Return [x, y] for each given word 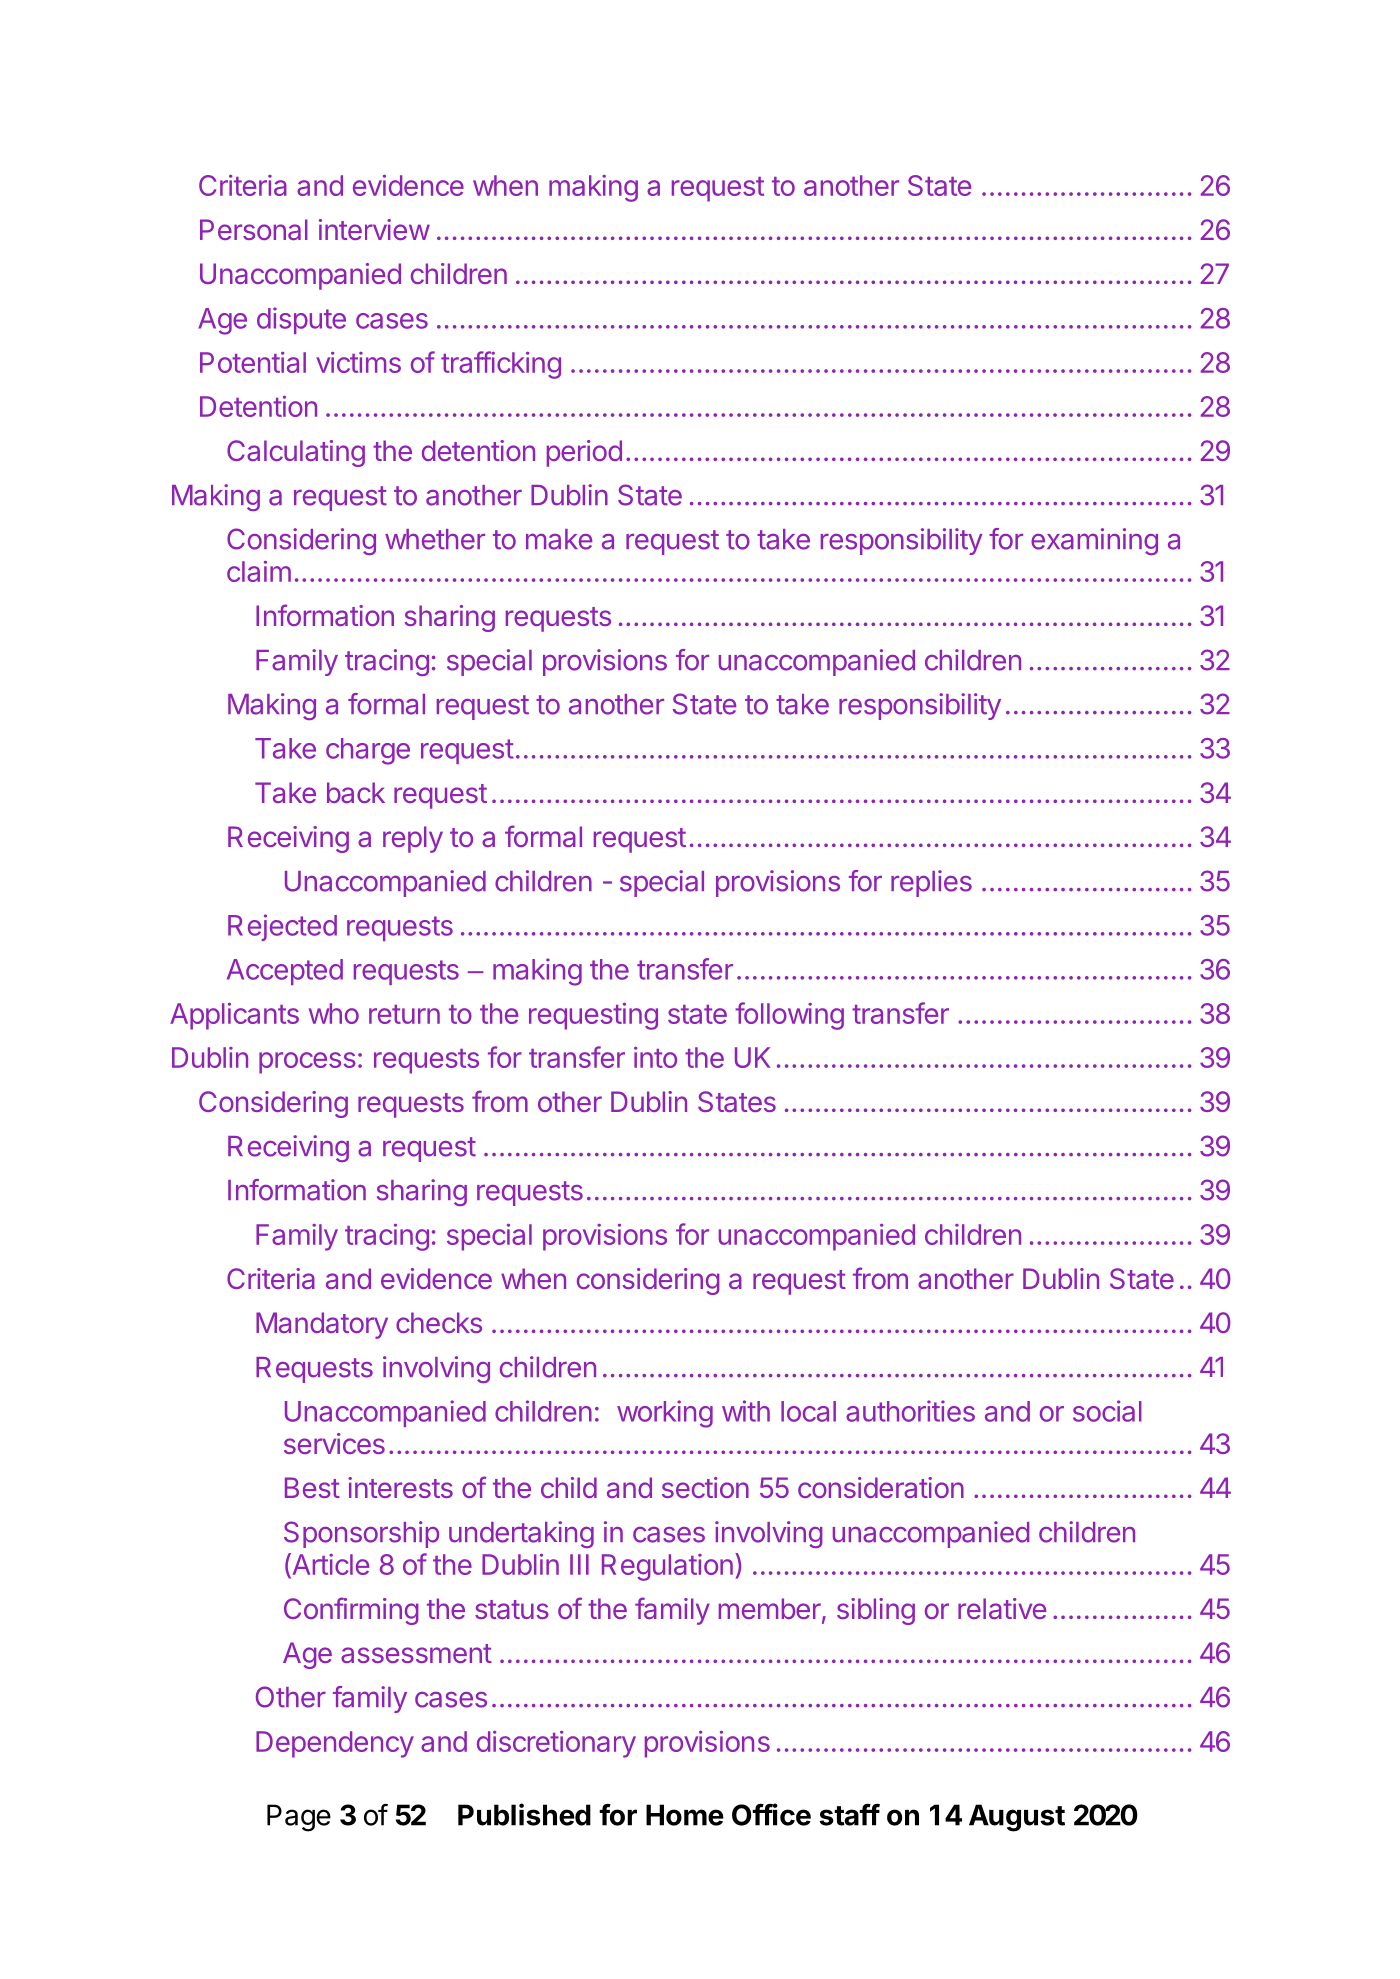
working [665, 1414]
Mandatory [322, 1325]
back [356, 792]
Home [685, 1815]
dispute [301, 320]
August [1017, 1818]
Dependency [335, 1744]
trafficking [501, 365]
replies [931, 883]
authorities [910, 1411]
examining [1094, 541]
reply [413, 839]
